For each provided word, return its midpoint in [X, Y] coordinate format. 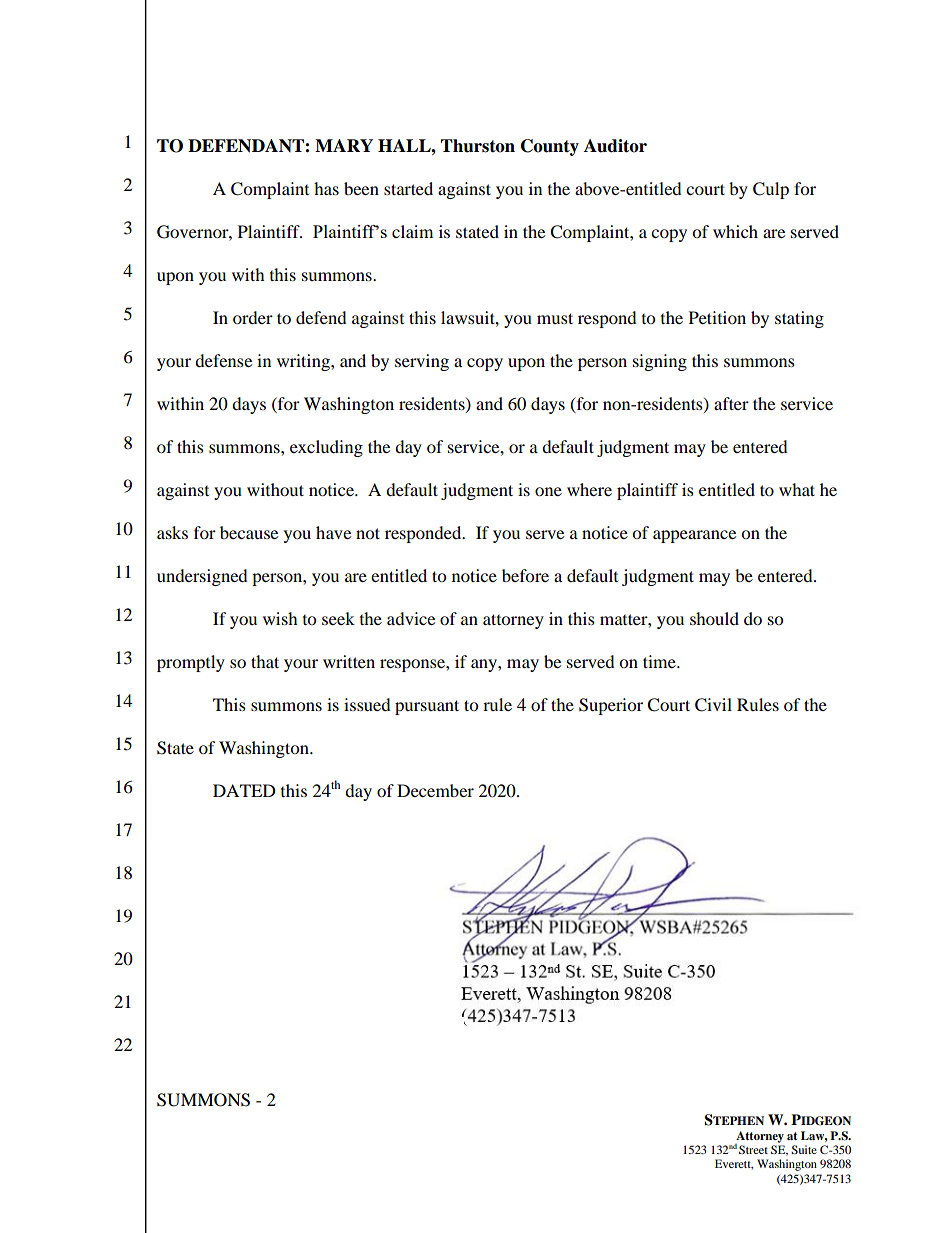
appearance [694, 536]
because [249, 532]
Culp [771, 190]
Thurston [477, 146]
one [548, 491]
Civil [713, 705]
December [435, 790]
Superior [611, 706]
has [326, 188]
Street [753, 1149]
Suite [804, 1149]
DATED [244, 790]
